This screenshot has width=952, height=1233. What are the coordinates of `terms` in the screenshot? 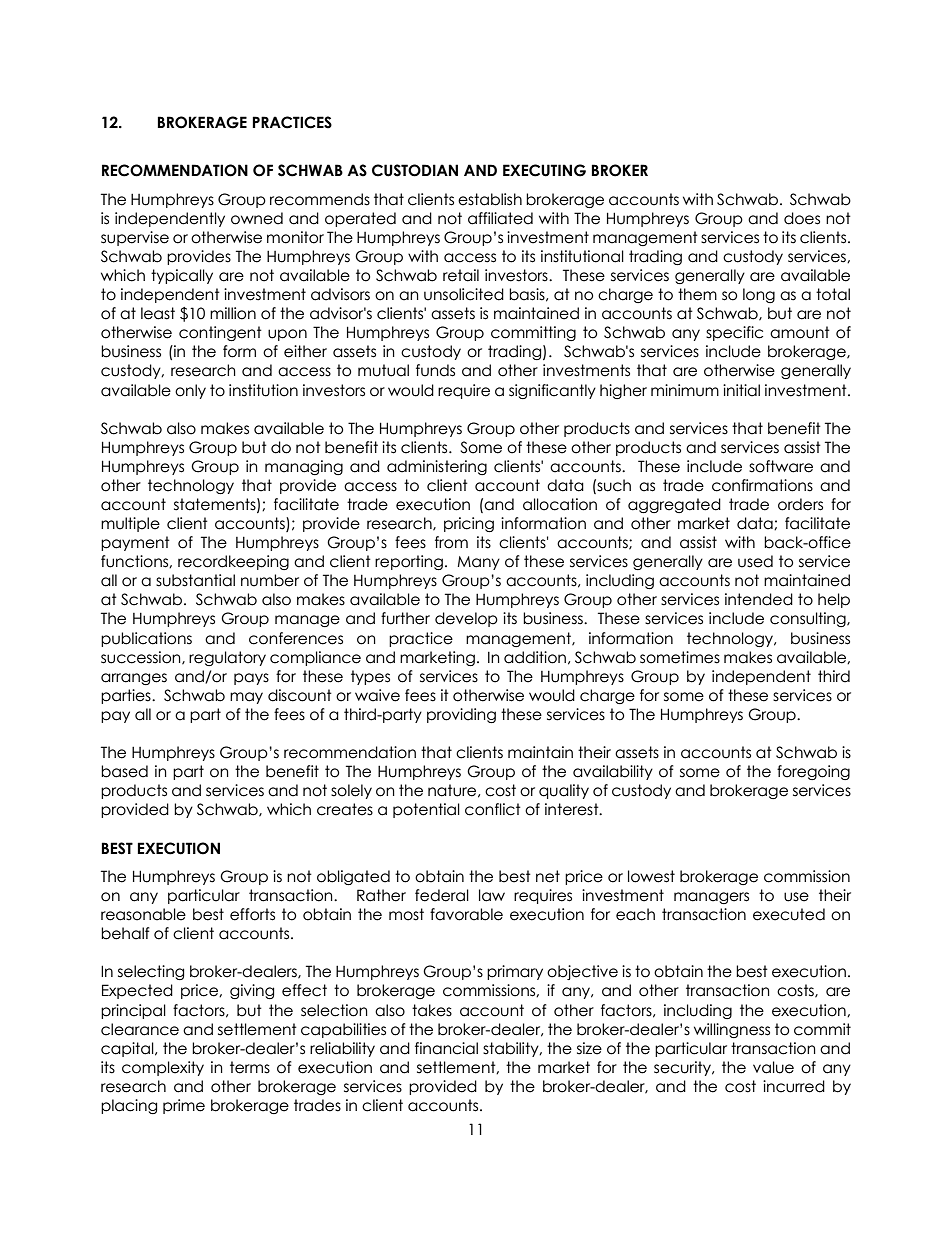 It's located at (250, 1067).
